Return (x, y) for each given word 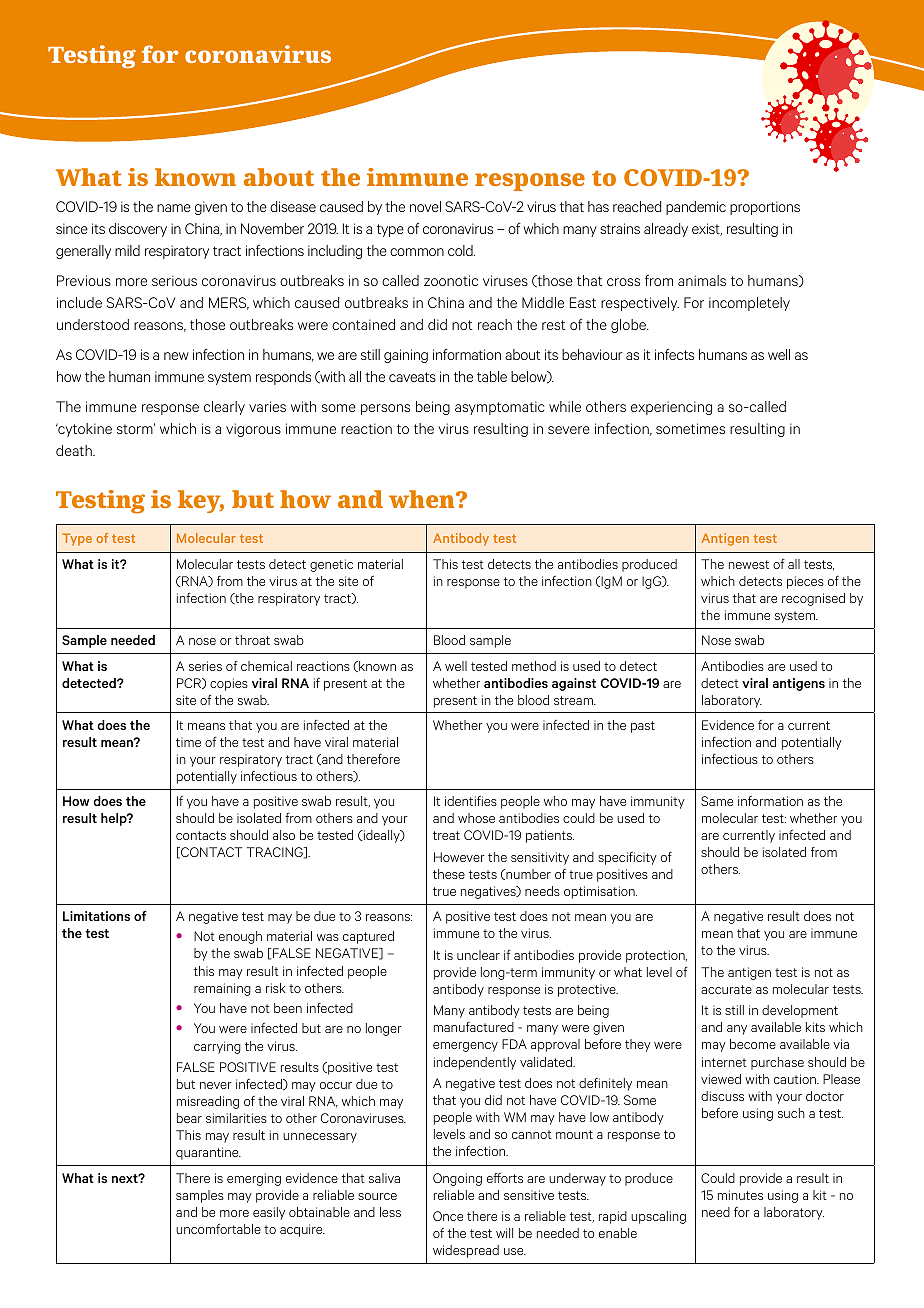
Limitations (96, 916)
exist (707, 229)
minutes (740, 1195)
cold (461, 250)
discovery (138, 230)
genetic (331, 565)
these (449, 874)
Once (448, 1216)
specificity (627, 858)
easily (269, 1213)
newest (749, 564)
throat (252, 640)
